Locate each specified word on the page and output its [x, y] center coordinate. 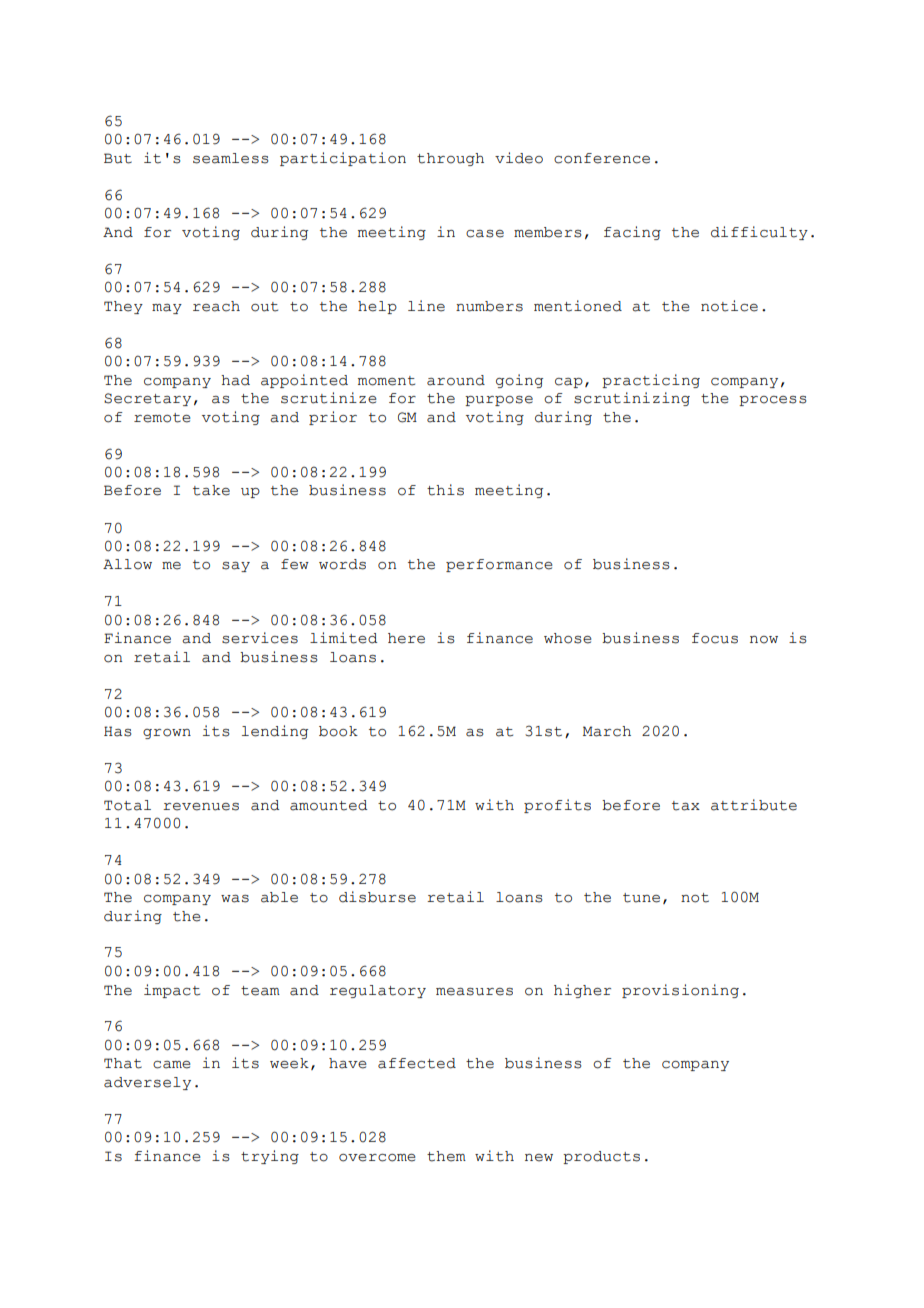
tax [686, 806]
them [446, 1156]
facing [632, 233]
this [445, 490]
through [450, 159]
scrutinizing [632, 399]
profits [557, 806]
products [601, 1157]
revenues [201, 807]
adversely [147, 1083]
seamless [231, 158]
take [211, 490]
